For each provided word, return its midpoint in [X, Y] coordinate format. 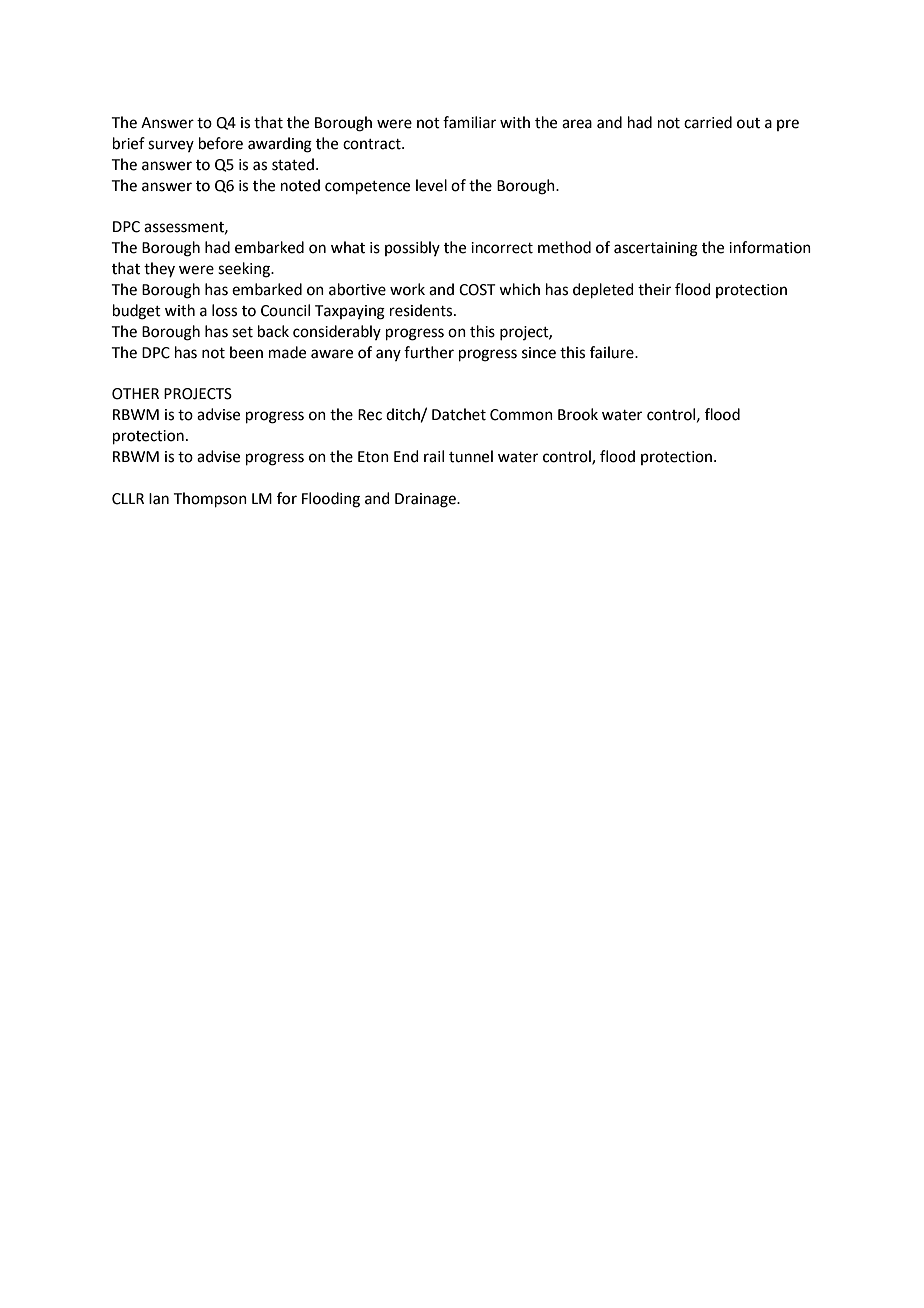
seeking [245, 270]
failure [613, 352]
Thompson [210, 499]
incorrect [502, 248]
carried [708, 122]
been [246, 352]
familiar [469, 122]
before [221, 143]
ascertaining [656, 249]
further [429, 352]
